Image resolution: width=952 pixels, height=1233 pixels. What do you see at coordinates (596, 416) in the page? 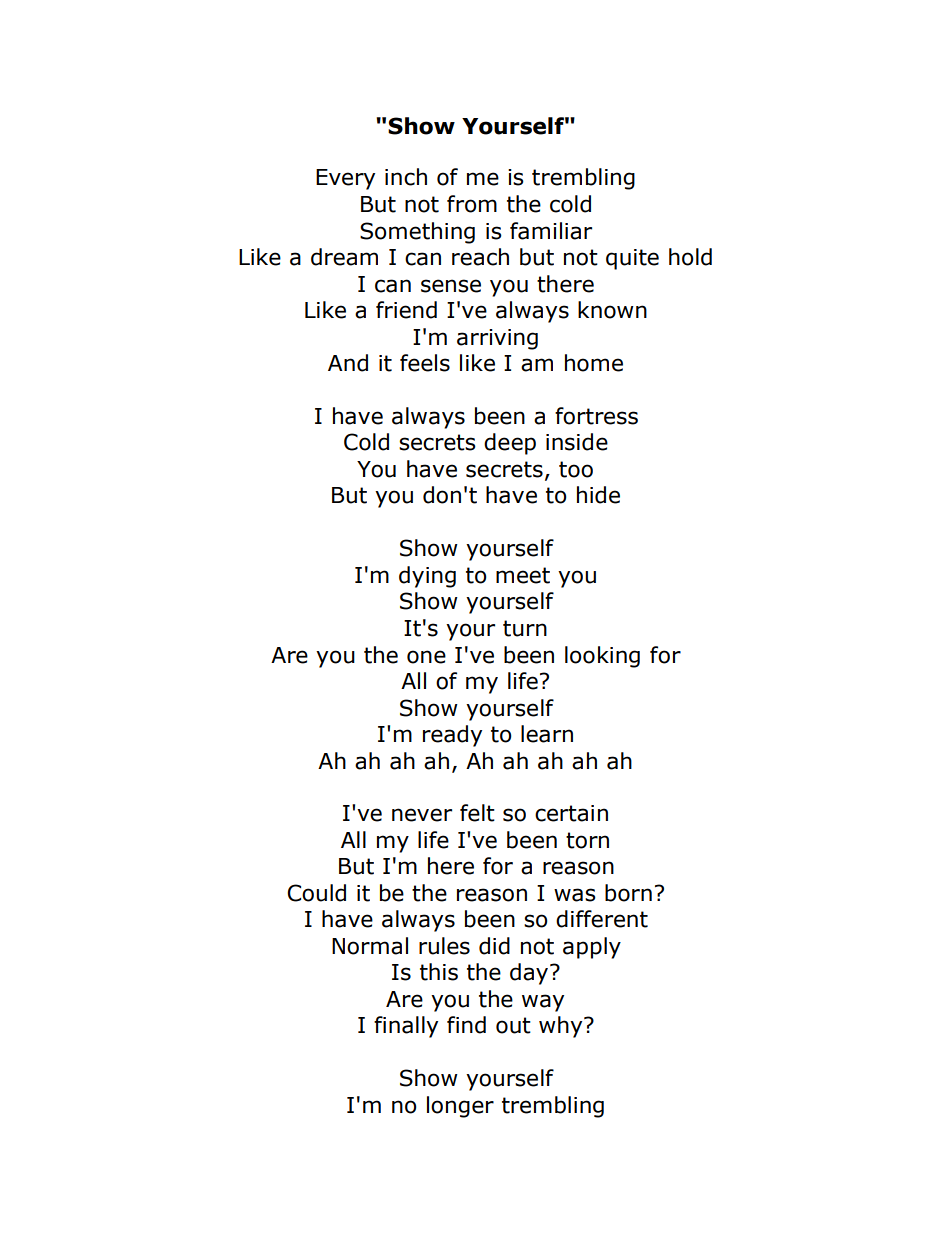
I see `fortress` at bounding box center [596, 416].
